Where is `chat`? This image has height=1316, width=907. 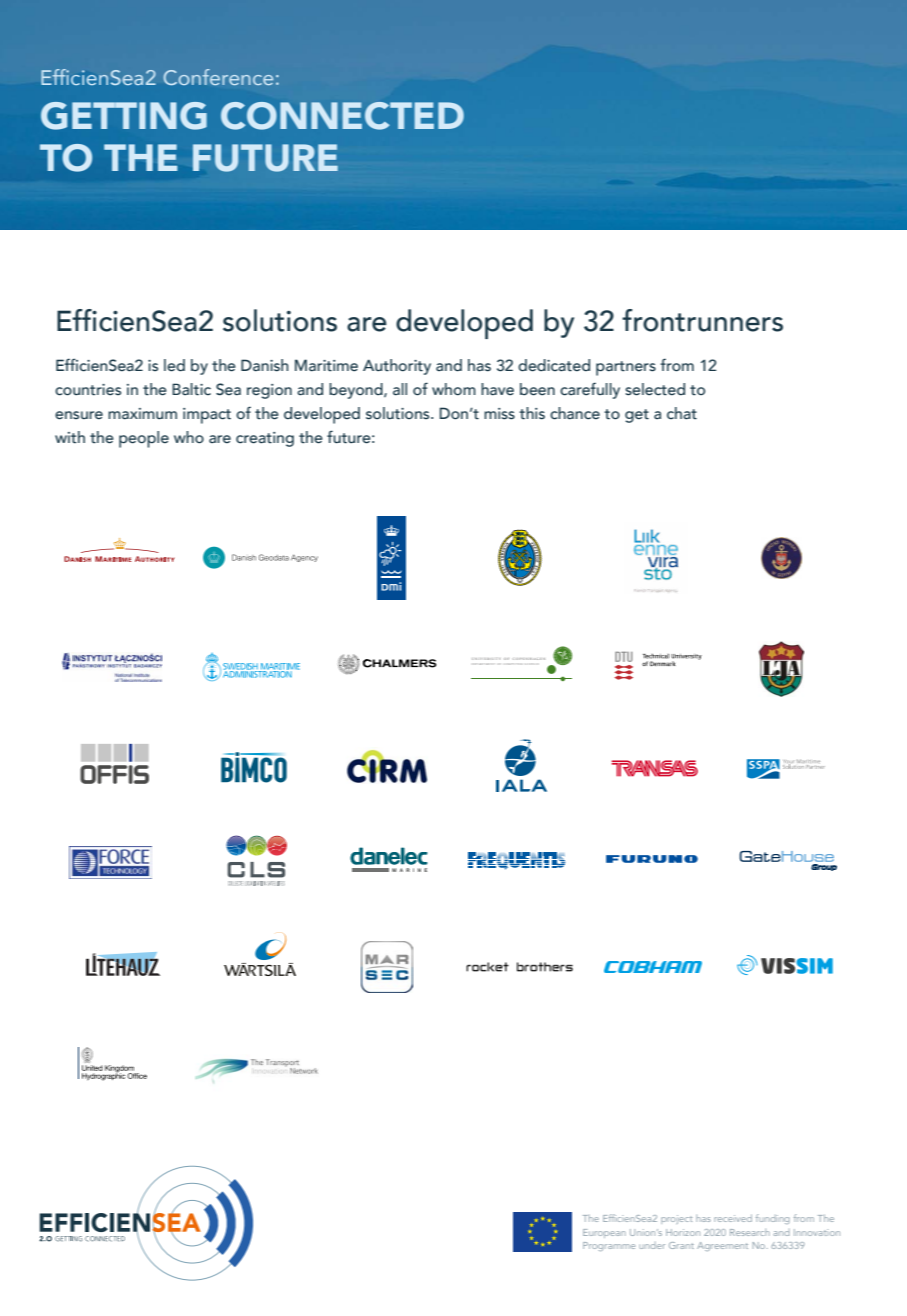
chat is located at coordinates (682, 413).
